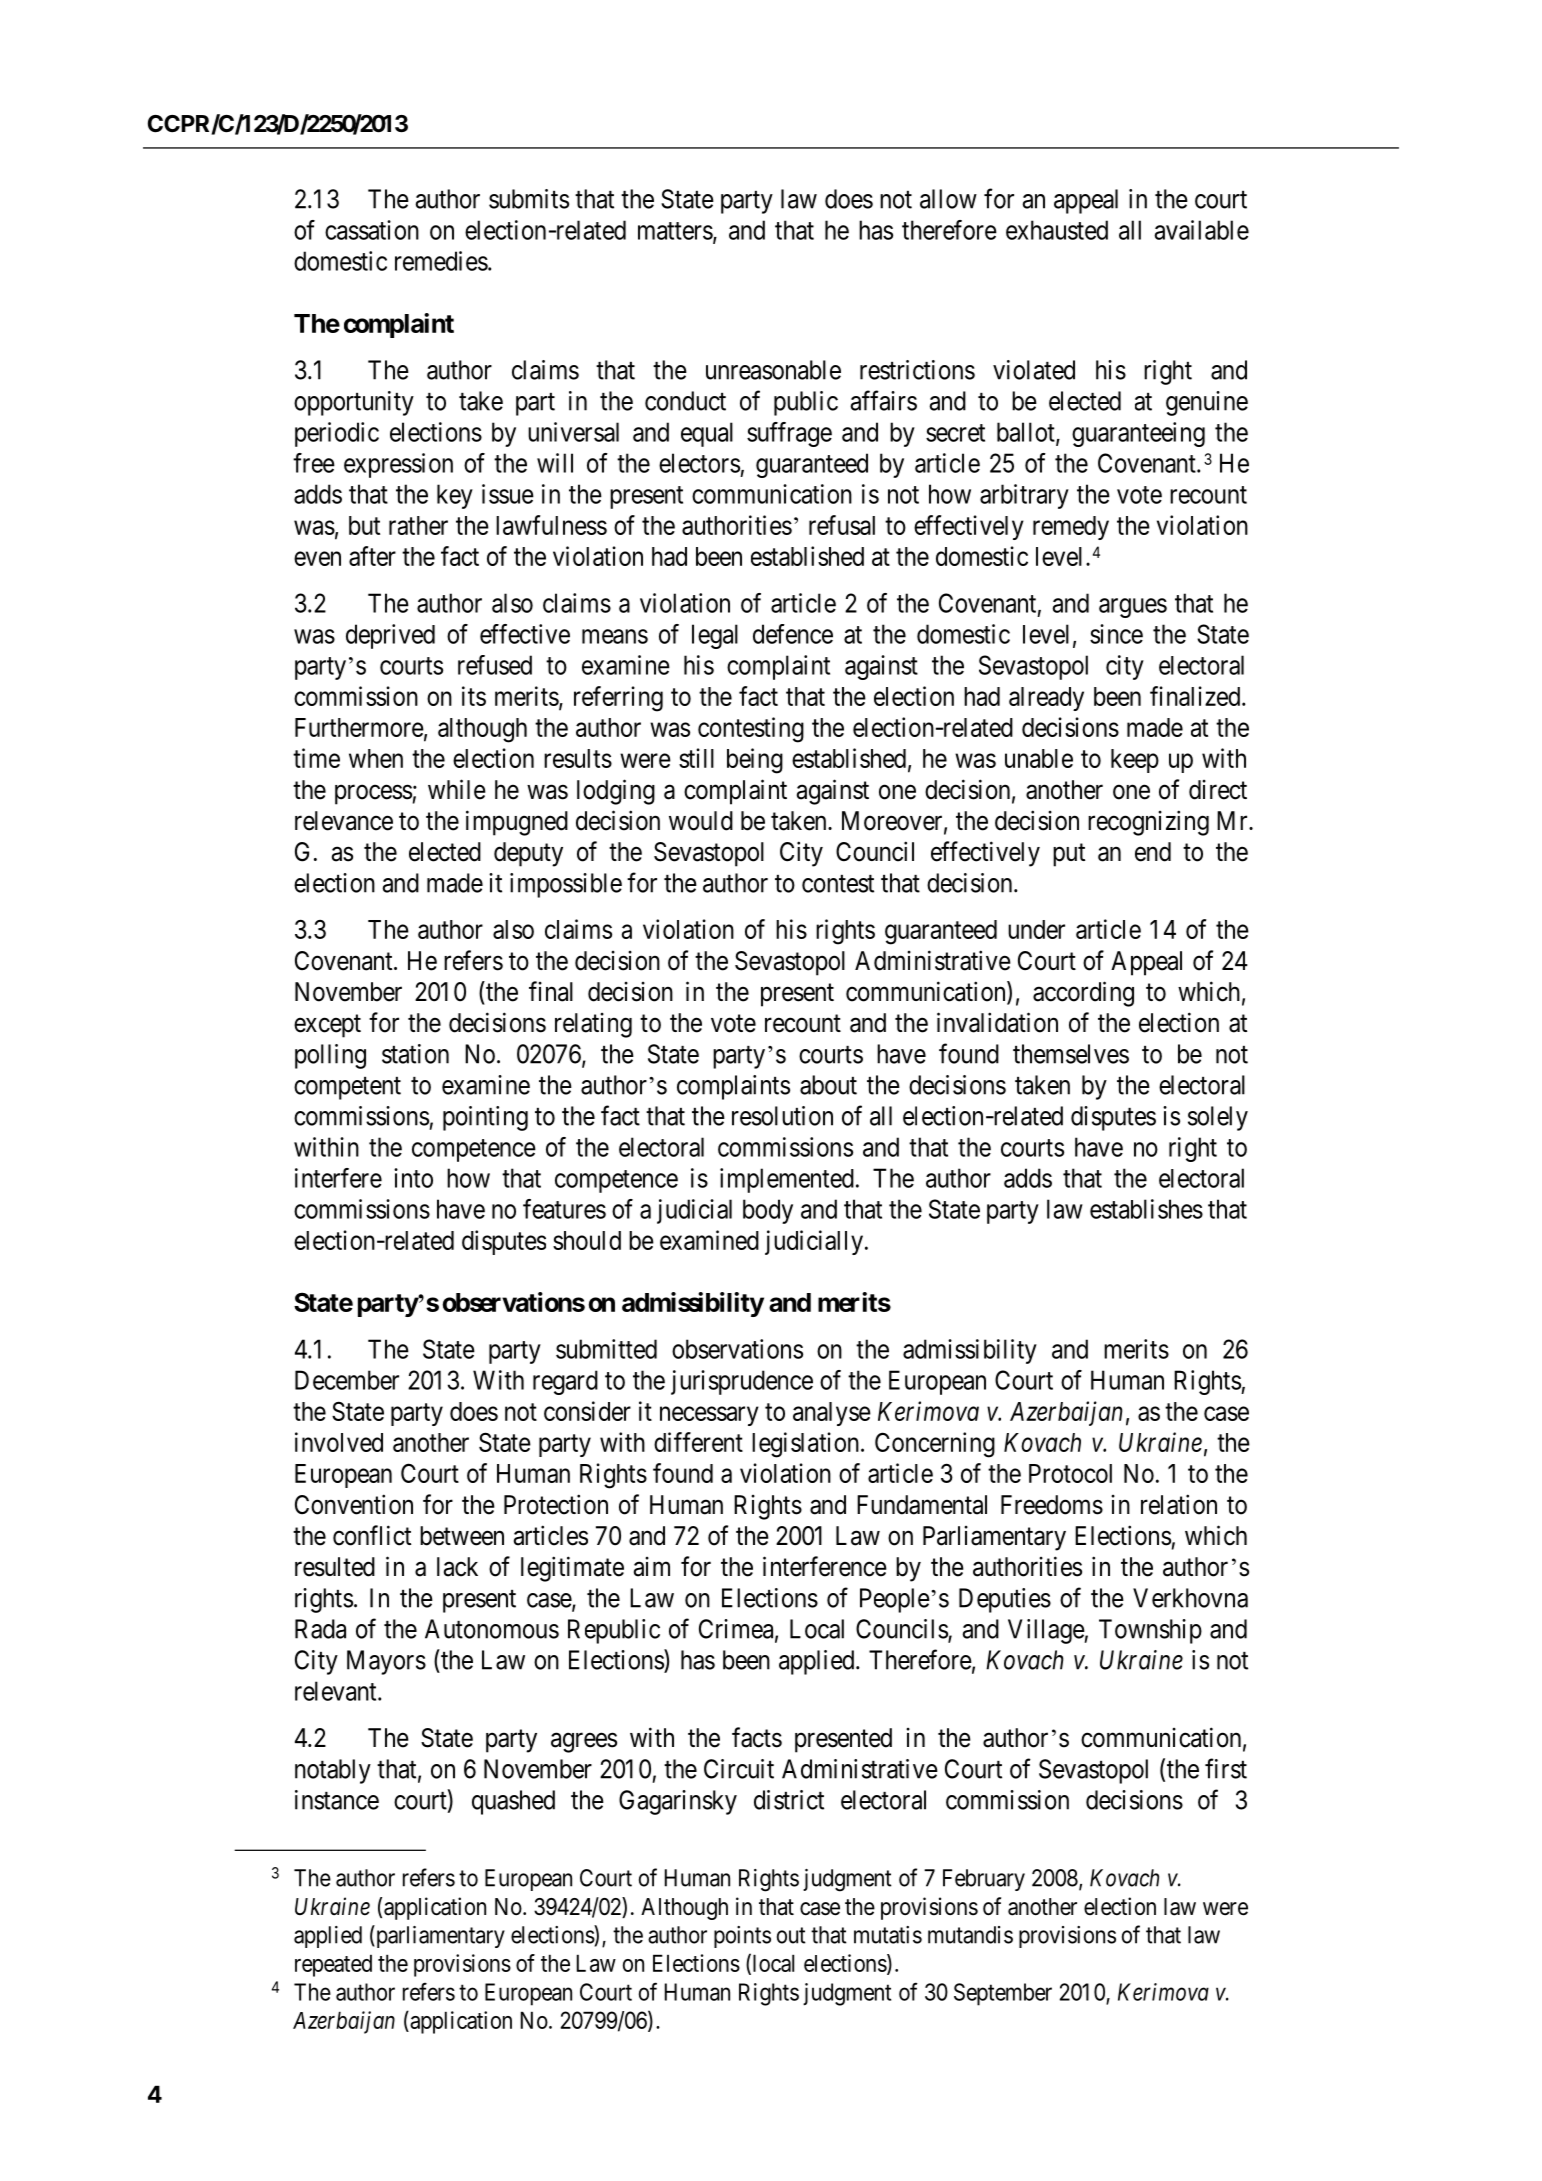  I want to click on exhausted, so click(1057, 230).
